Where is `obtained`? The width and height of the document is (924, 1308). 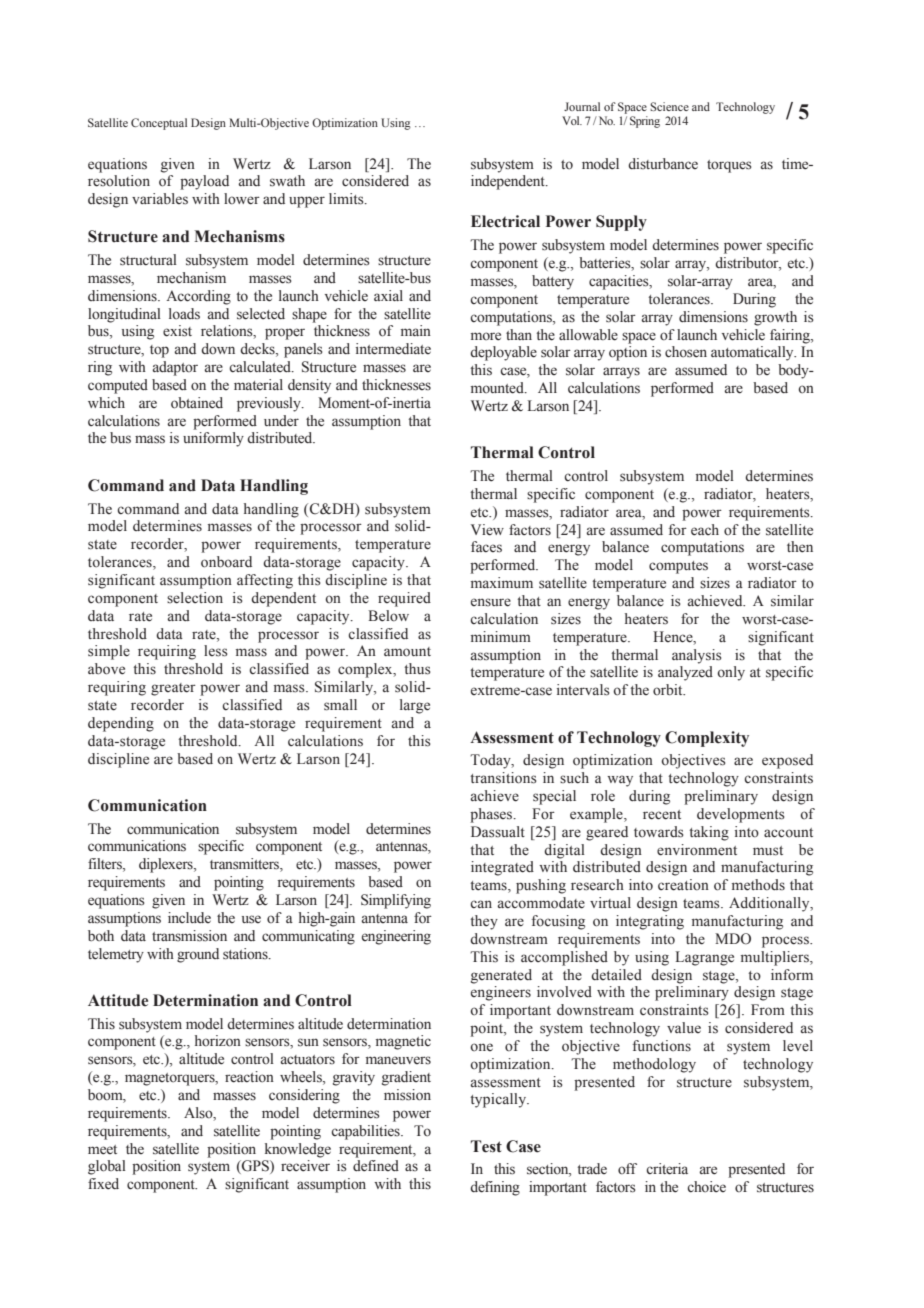
obtained is located at coordinates (197, 403).
